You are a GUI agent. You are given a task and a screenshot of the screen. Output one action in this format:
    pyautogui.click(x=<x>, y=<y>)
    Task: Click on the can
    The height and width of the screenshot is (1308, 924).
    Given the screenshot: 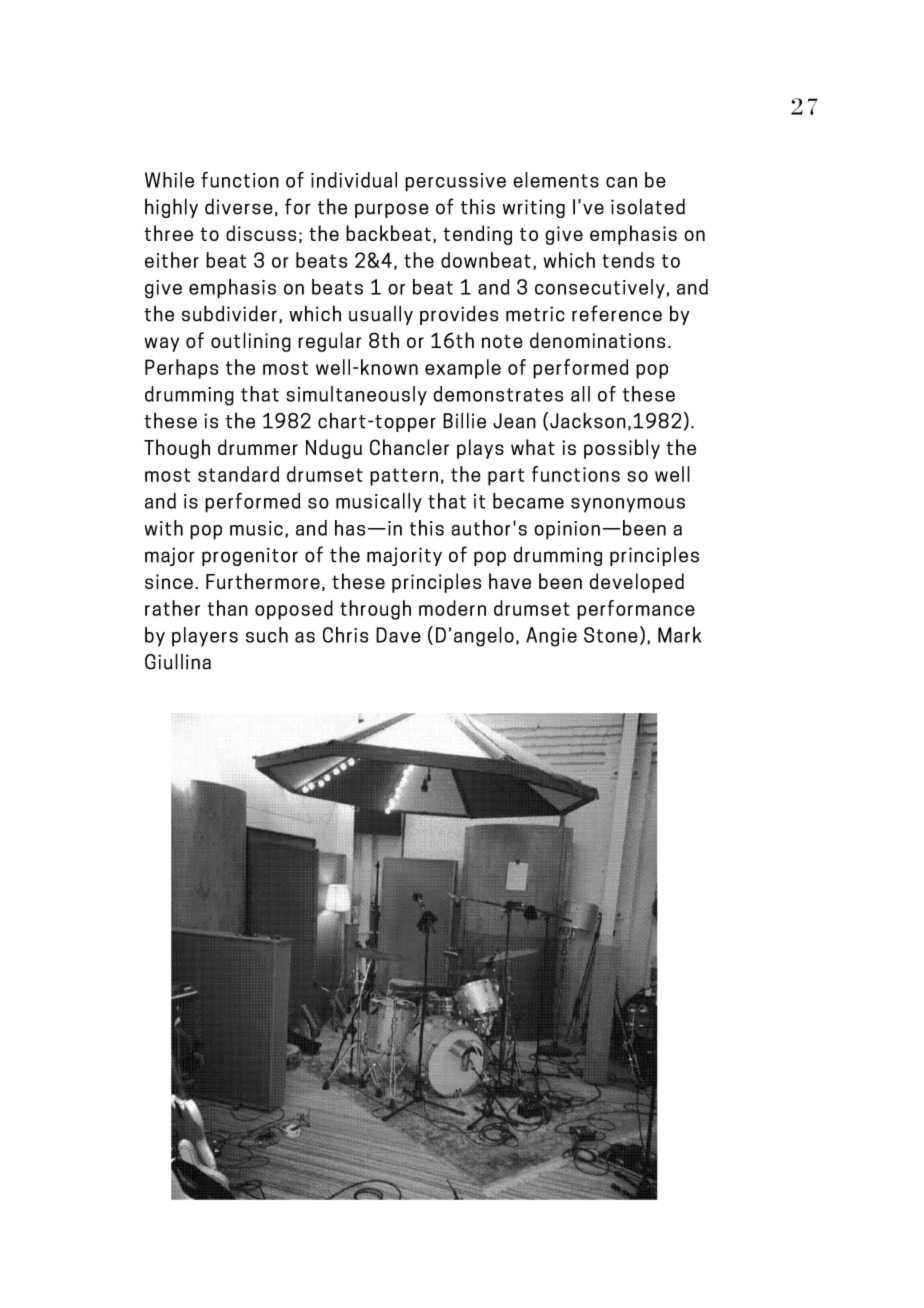 What is the action you would take?
    pyautogui.click(x=621, y=182)
